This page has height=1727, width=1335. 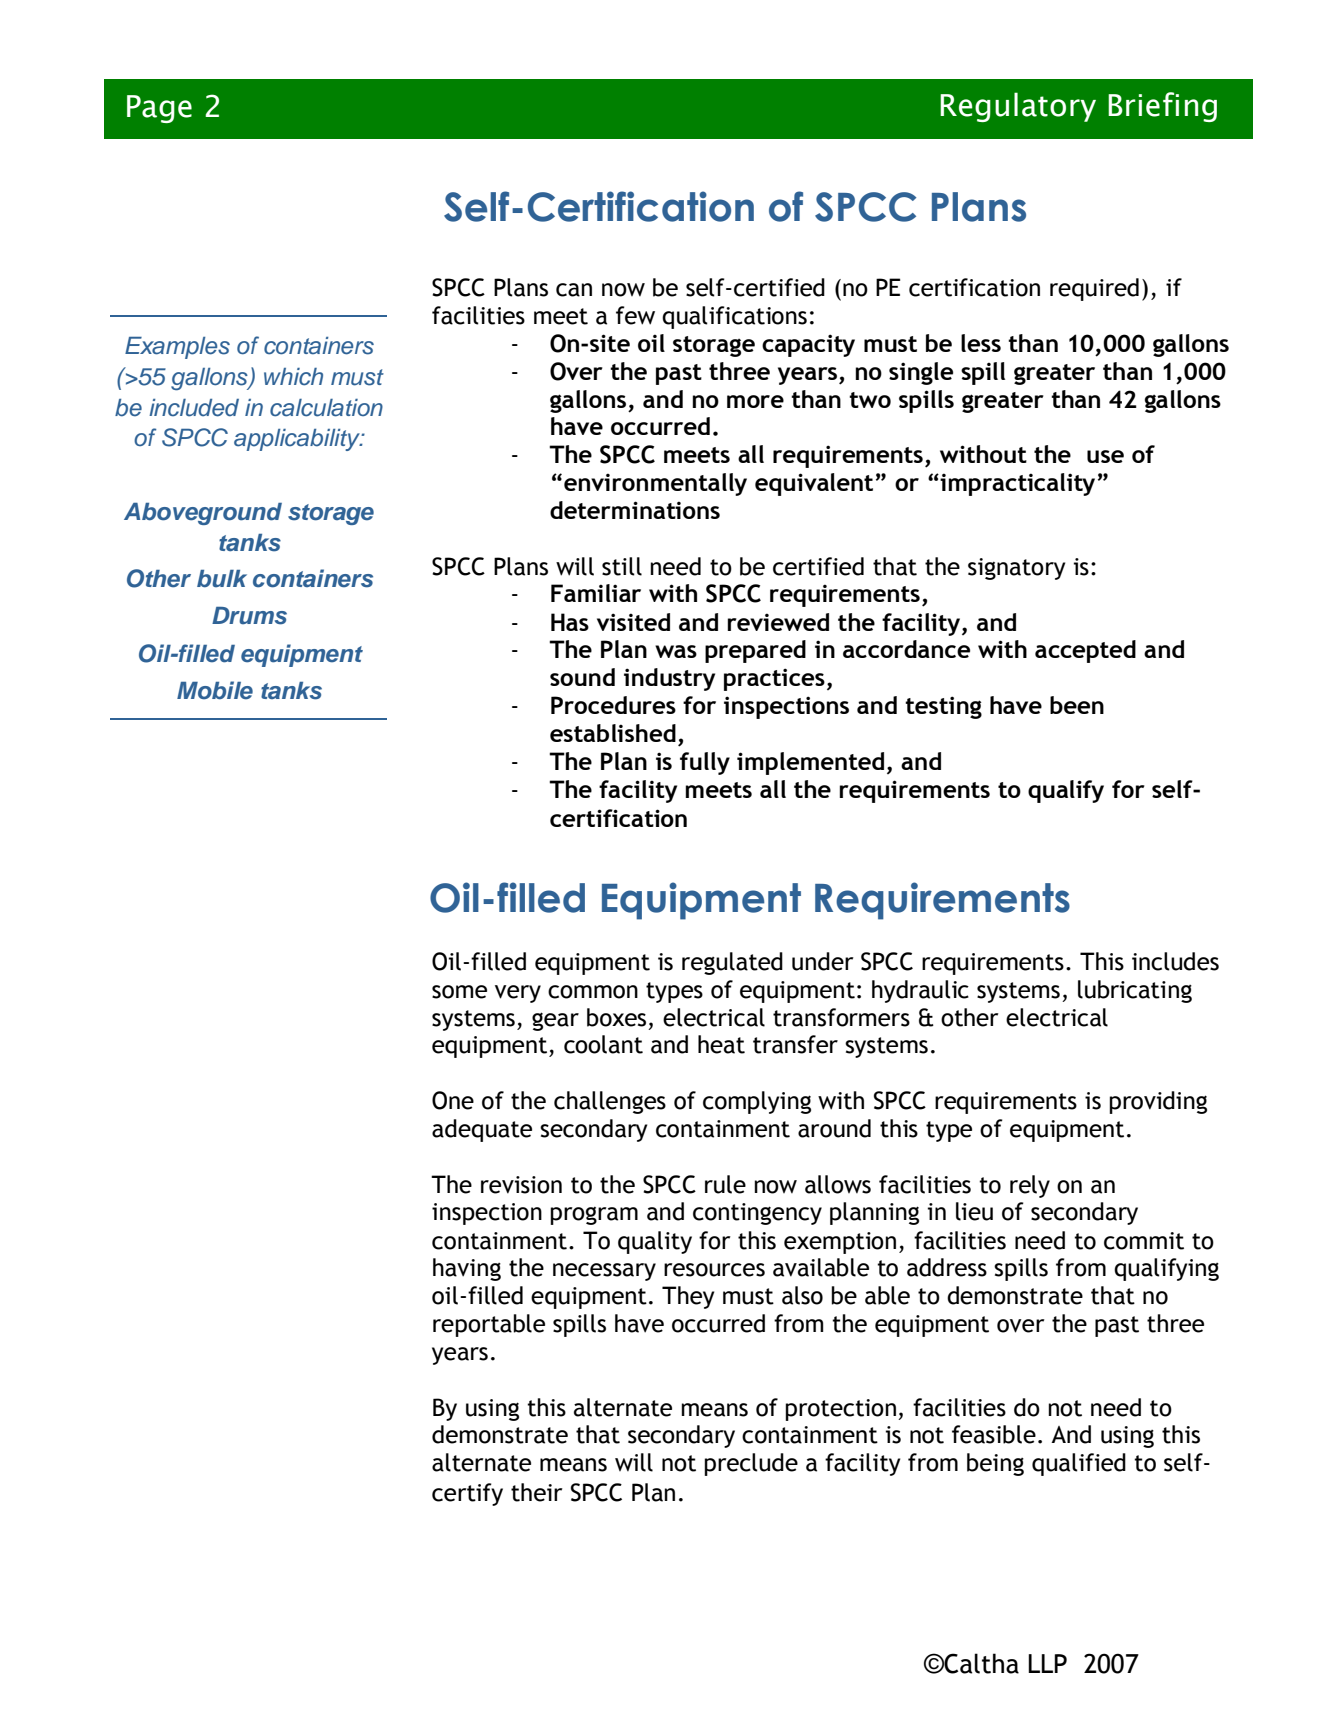 What do you see at coordinates (751, 1464) in the page?
I see `preclude` at bounding box center [751, 1464].
